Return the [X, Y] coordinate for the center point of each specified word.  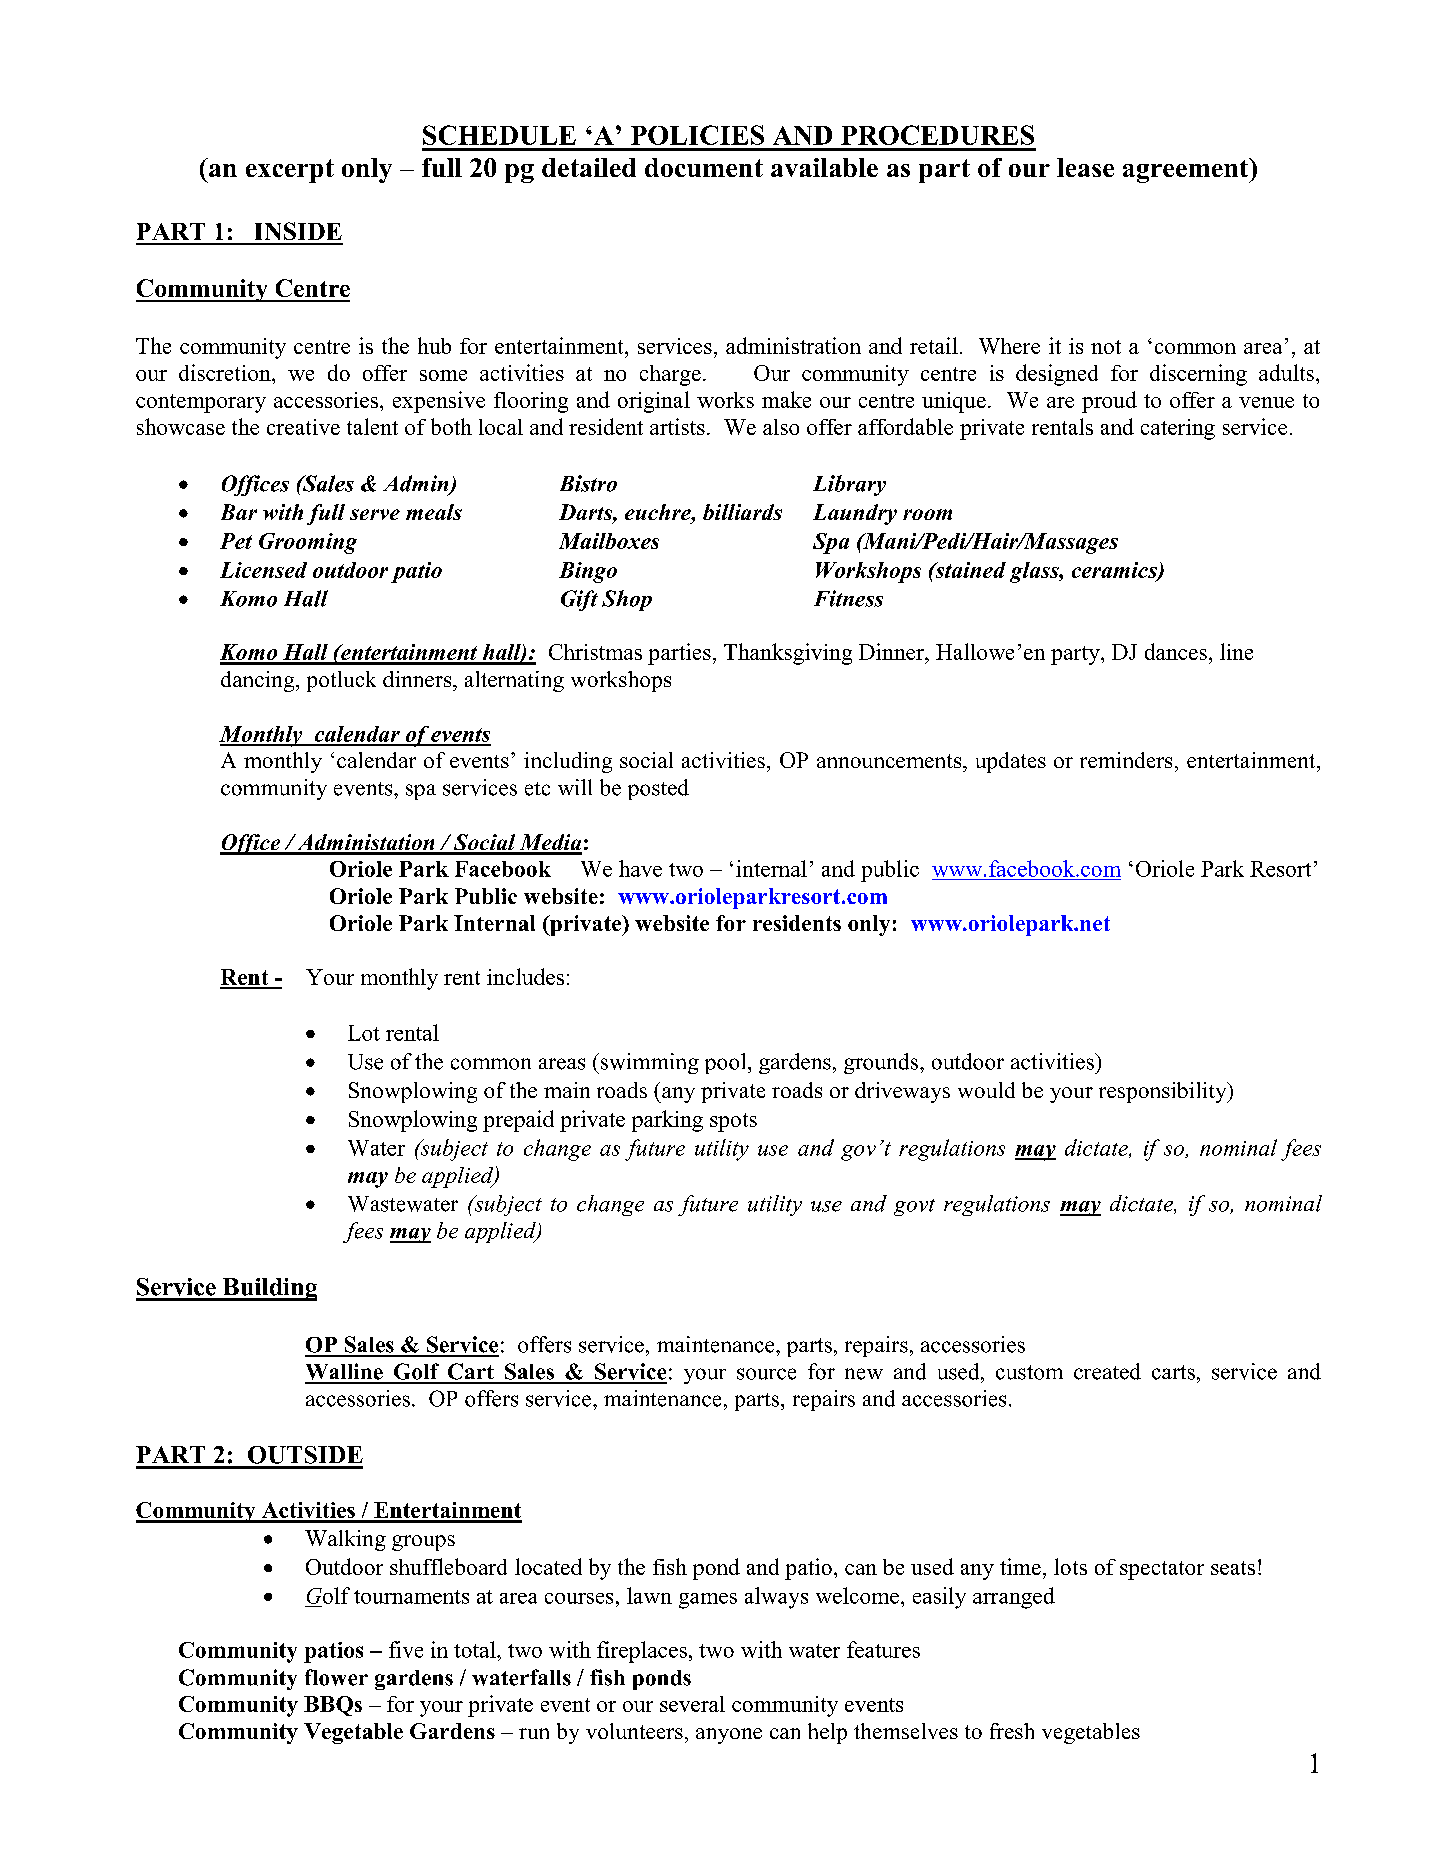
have [640, 868]
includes [525, 976]
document [704, 167]
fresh [1012, 1731]
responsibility [1164, 1092]
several [692, 1704]
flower [336, 1677]
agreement [1187, 170]
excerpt [290, 171]
